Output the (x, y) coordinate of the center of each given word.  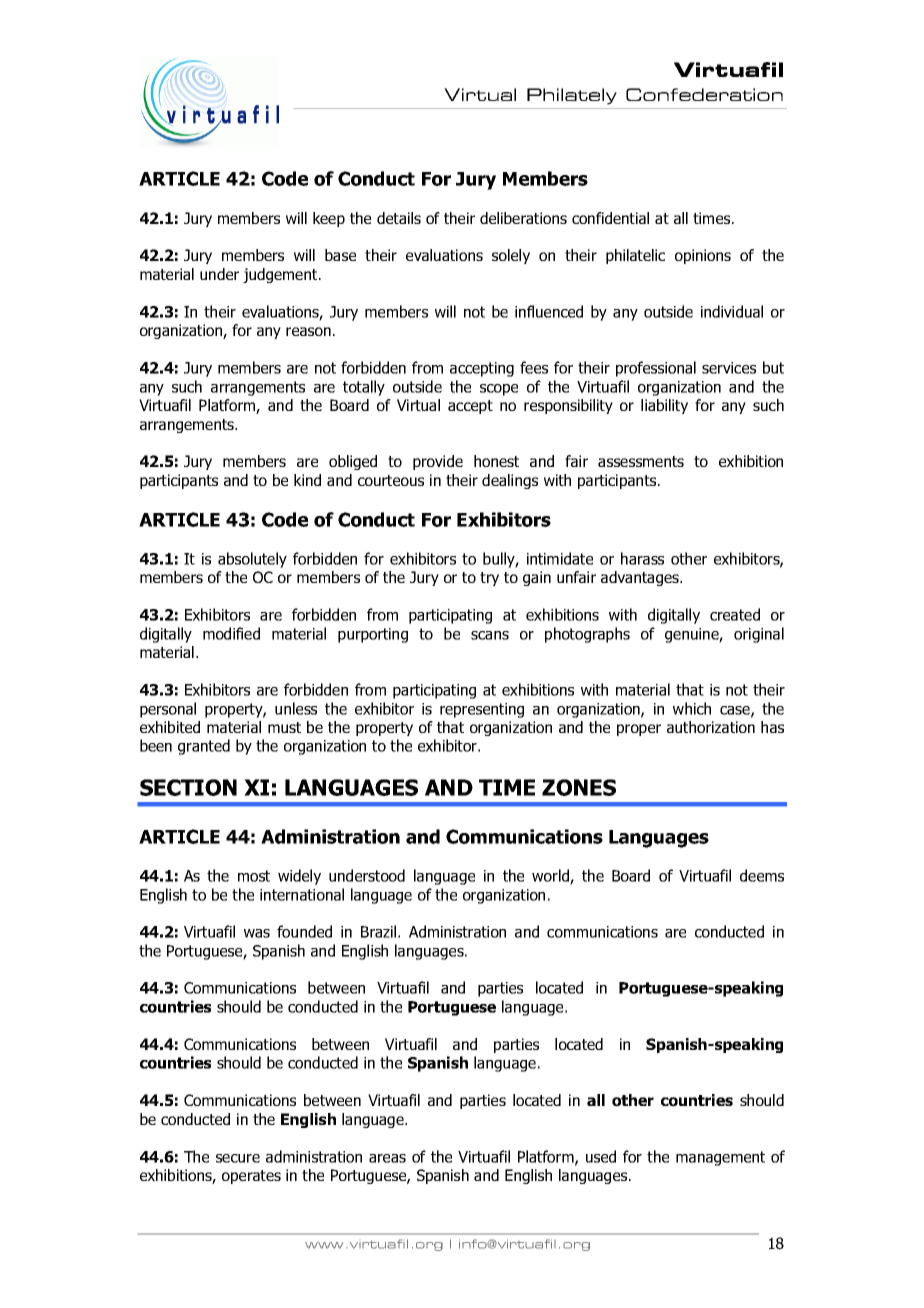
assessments (641, 461)
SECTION (188, 787)
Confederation (704, 94)
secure (238, 1158)
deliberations (523, 218)
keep (329, 219)
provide (438, 462)
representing (482, 710)
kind (307, 480)
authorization (711, 727)
